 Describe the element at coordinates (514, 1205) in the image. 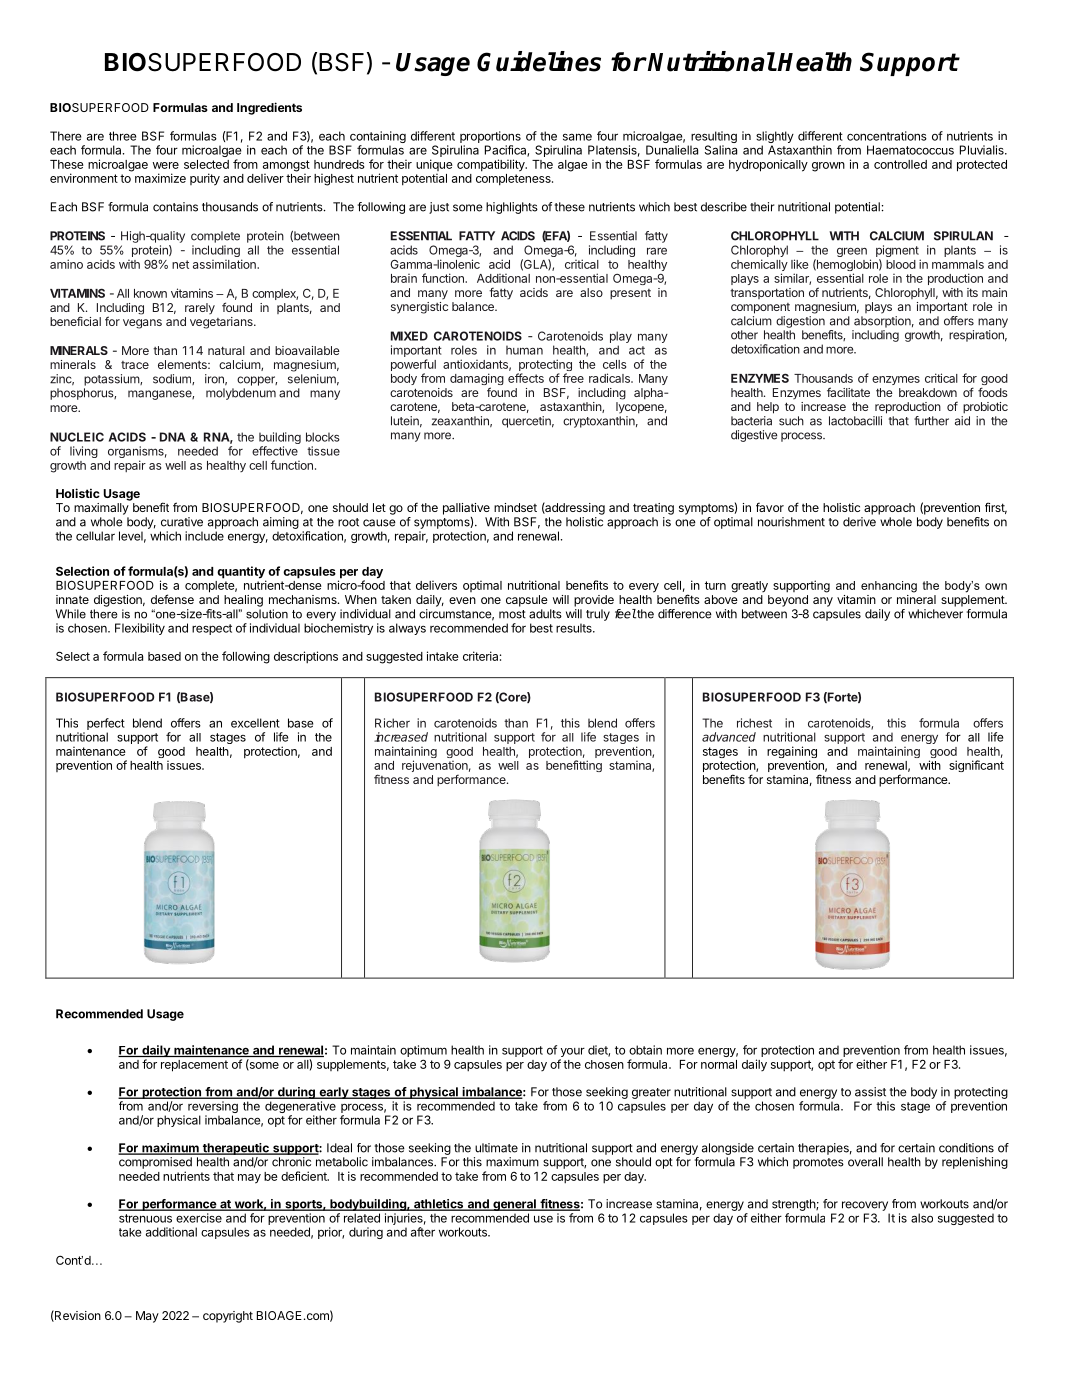

I see `general` at that location.
